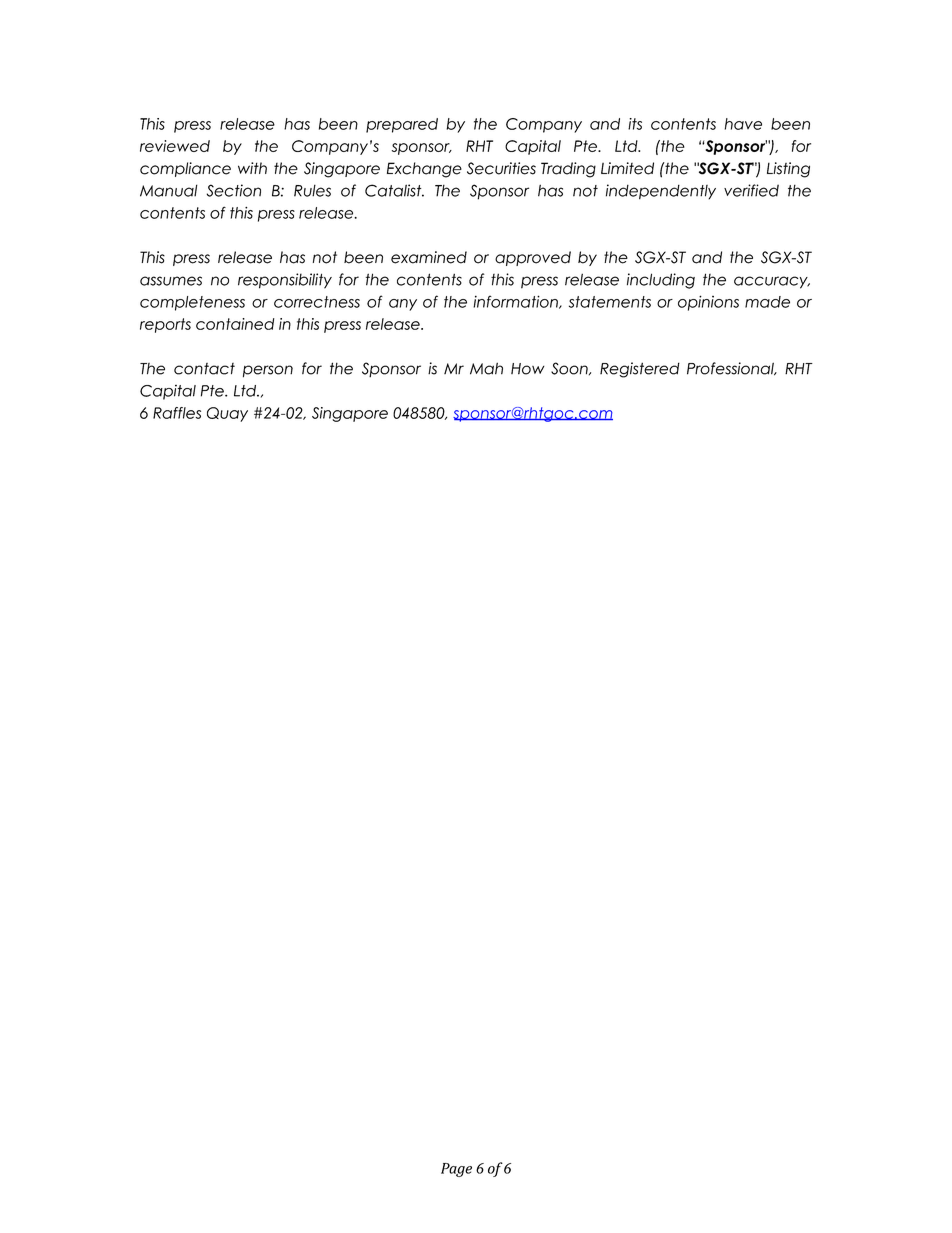  What do you see at coordinates (528, 369) in the screenshot?
I see `How` at bounding box center [528, 369].
